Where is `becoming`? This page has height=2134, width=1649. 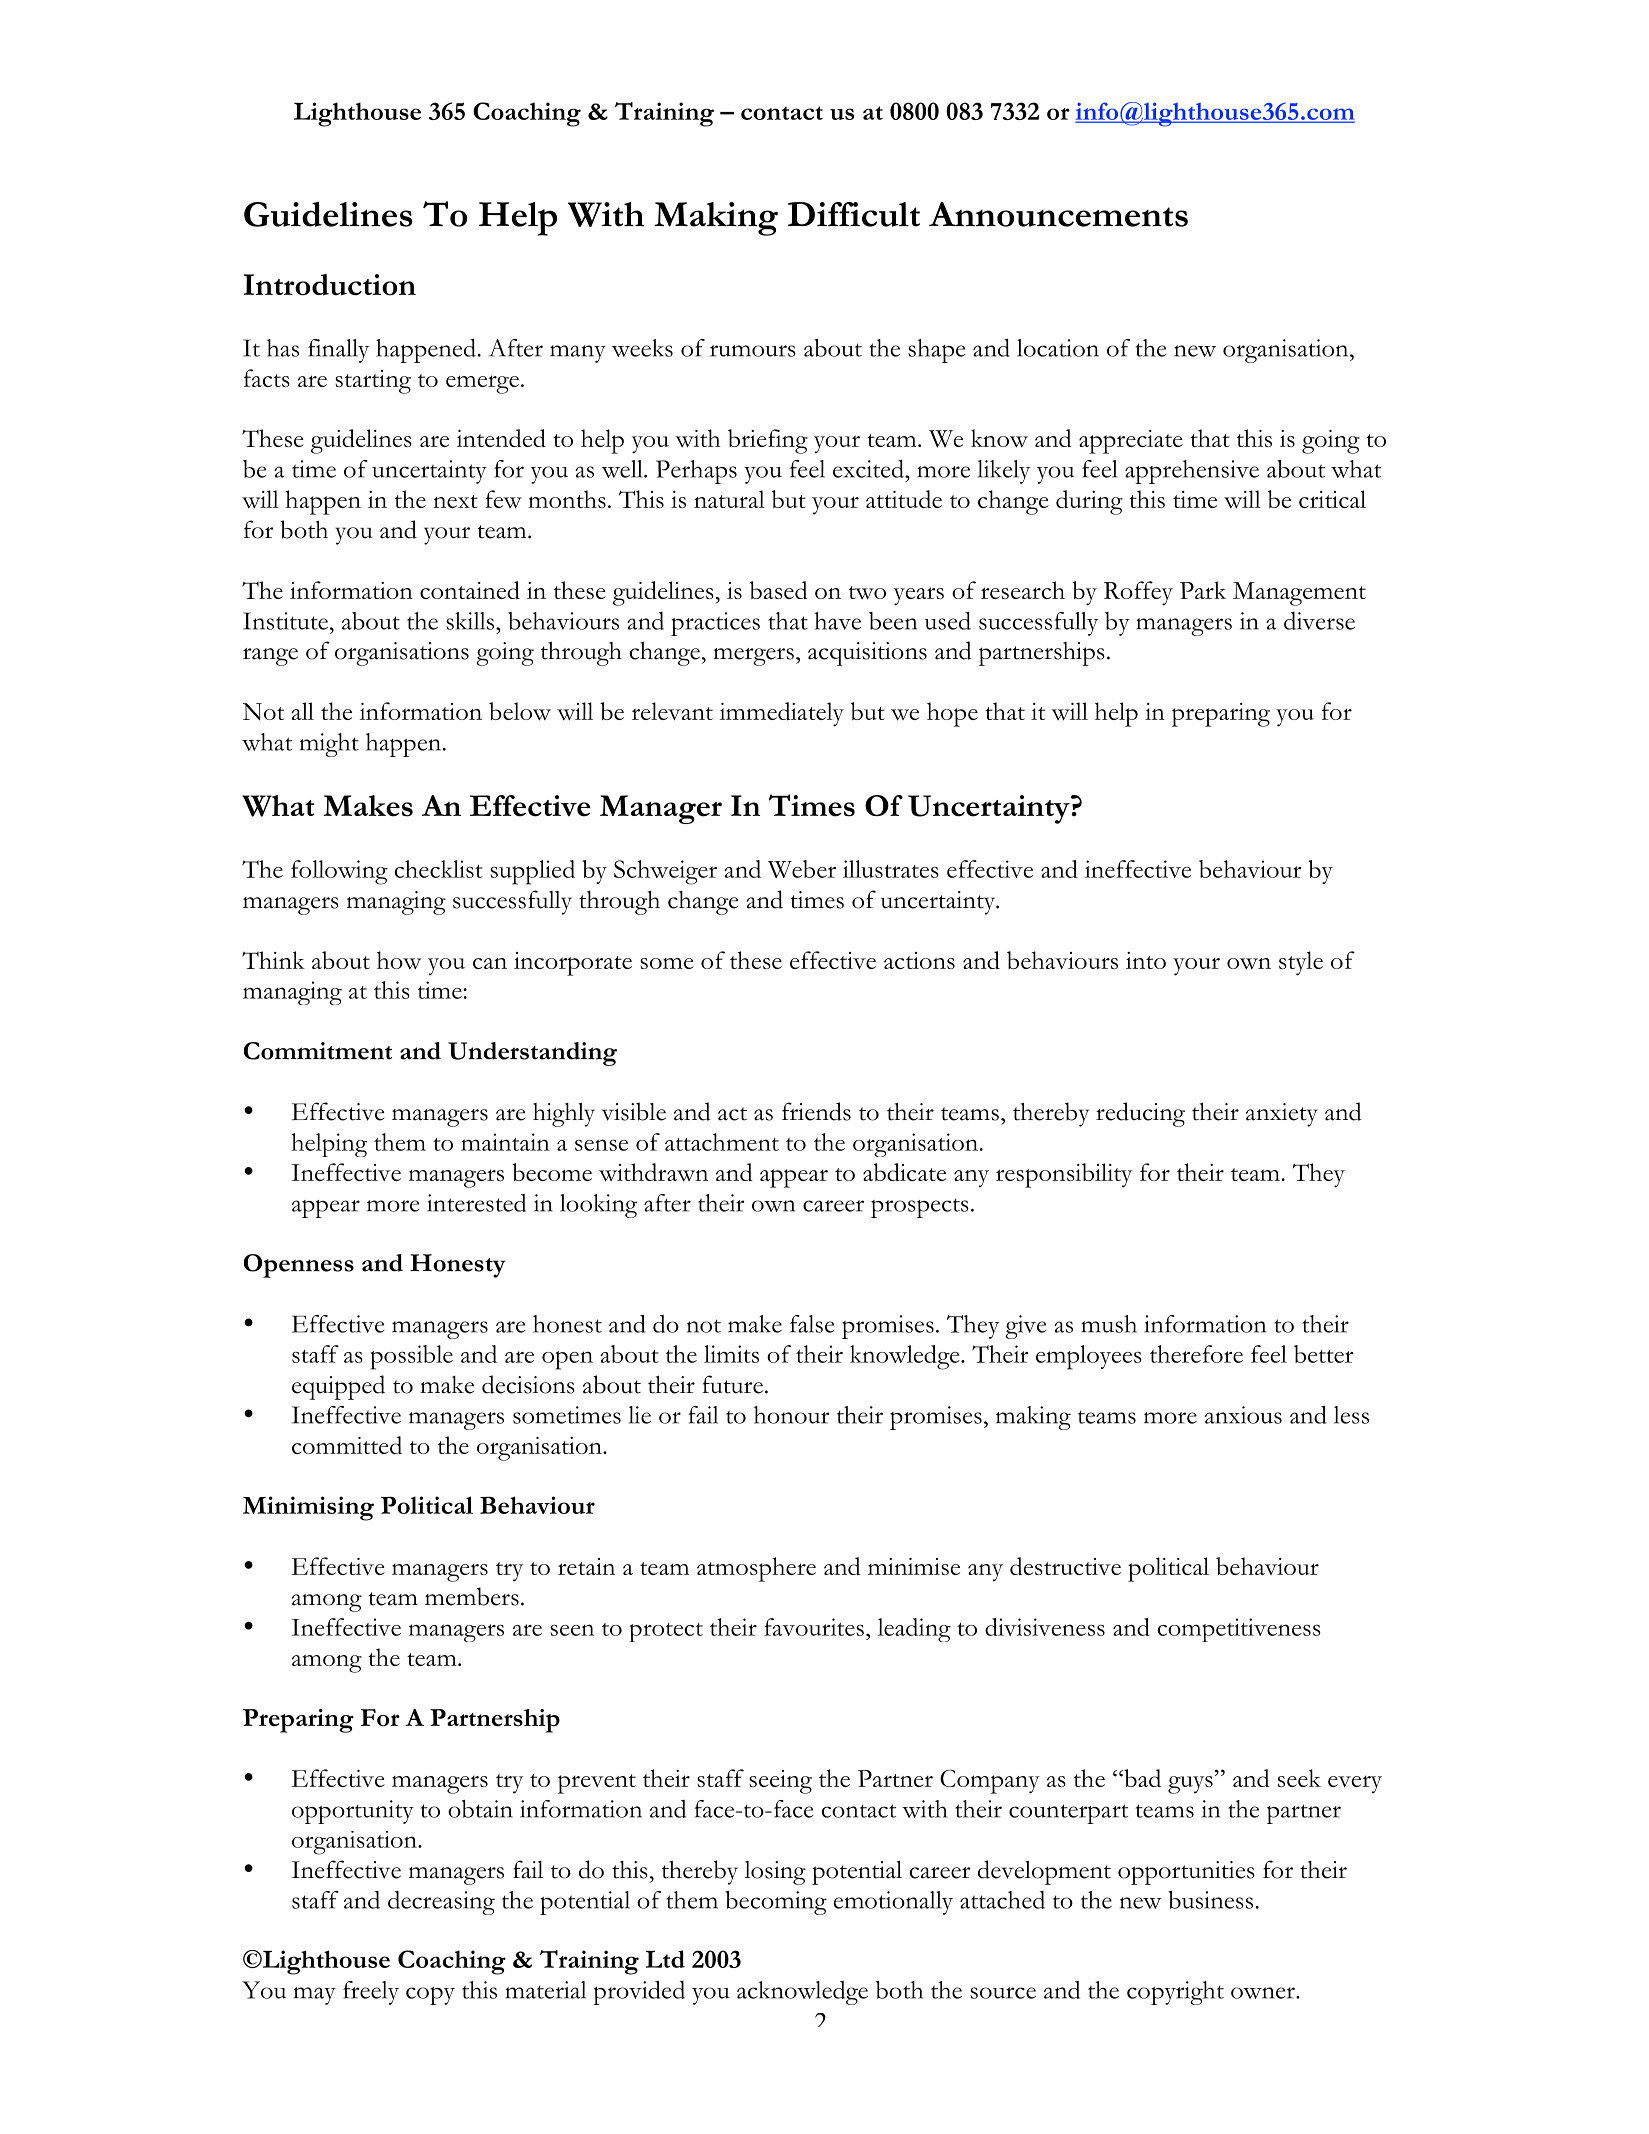 becoming is located at coordinates (776, 1903).
